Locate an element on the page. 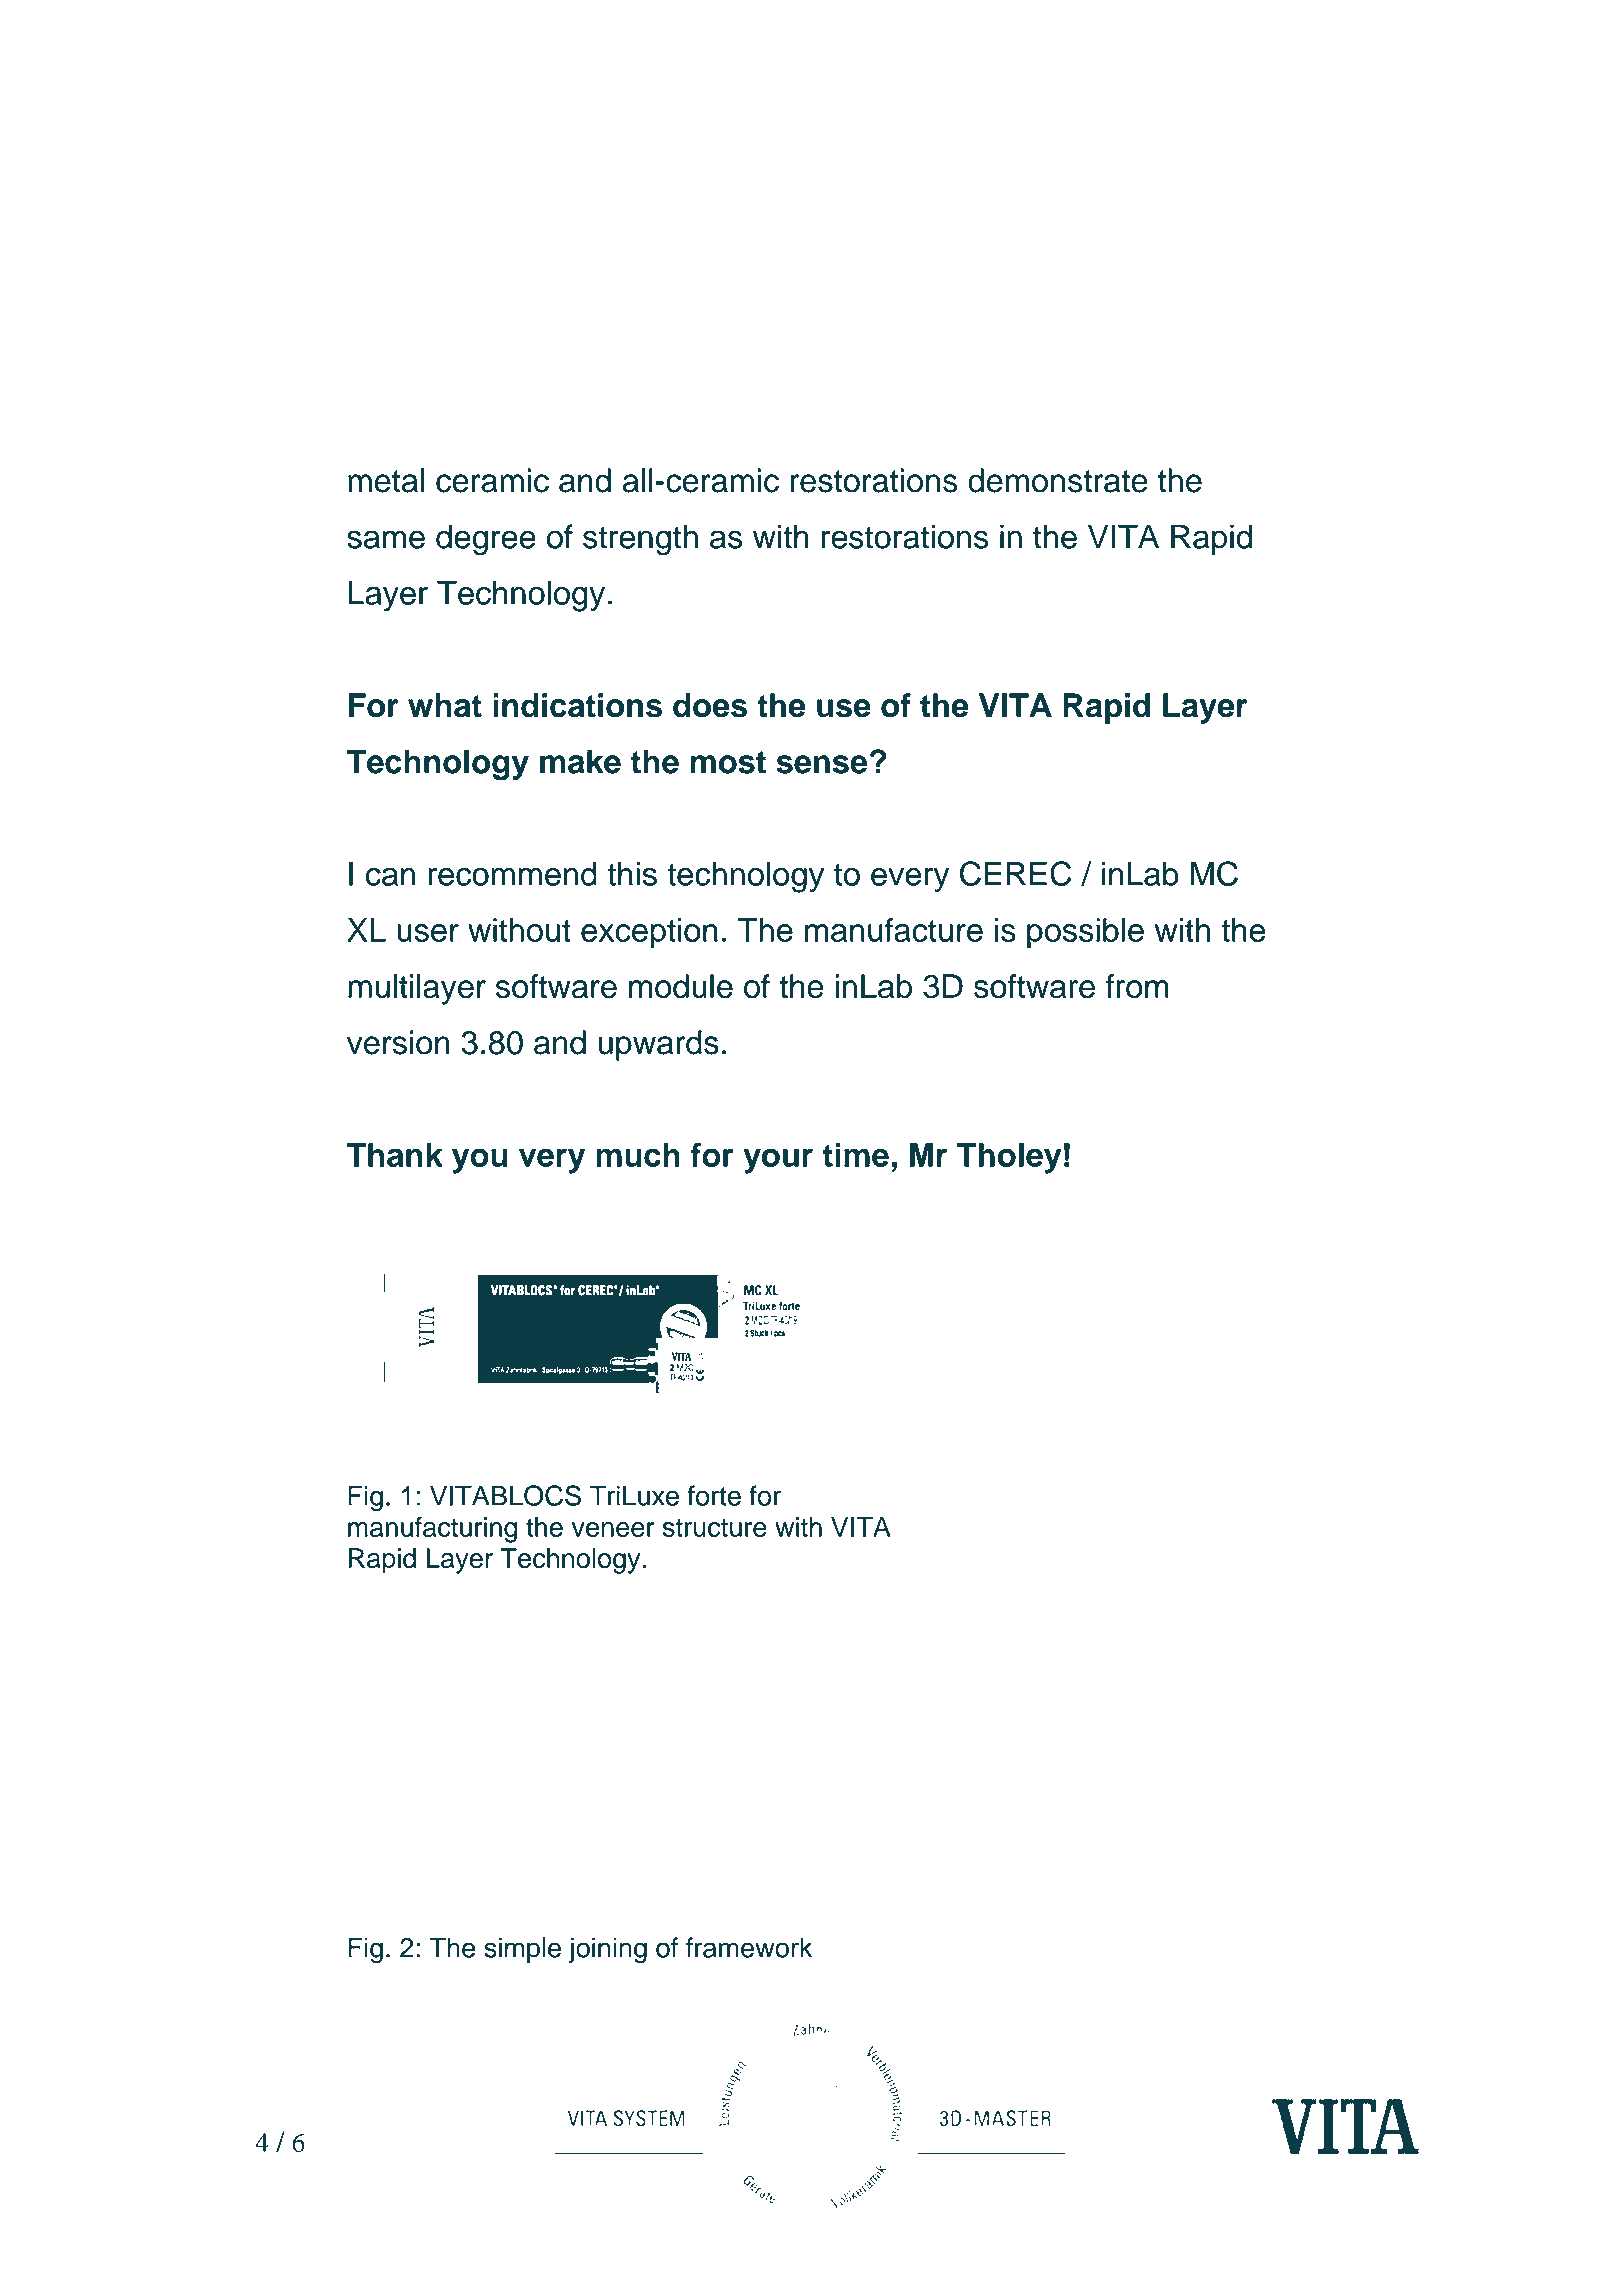  user is located at coordinates (428, 933).
